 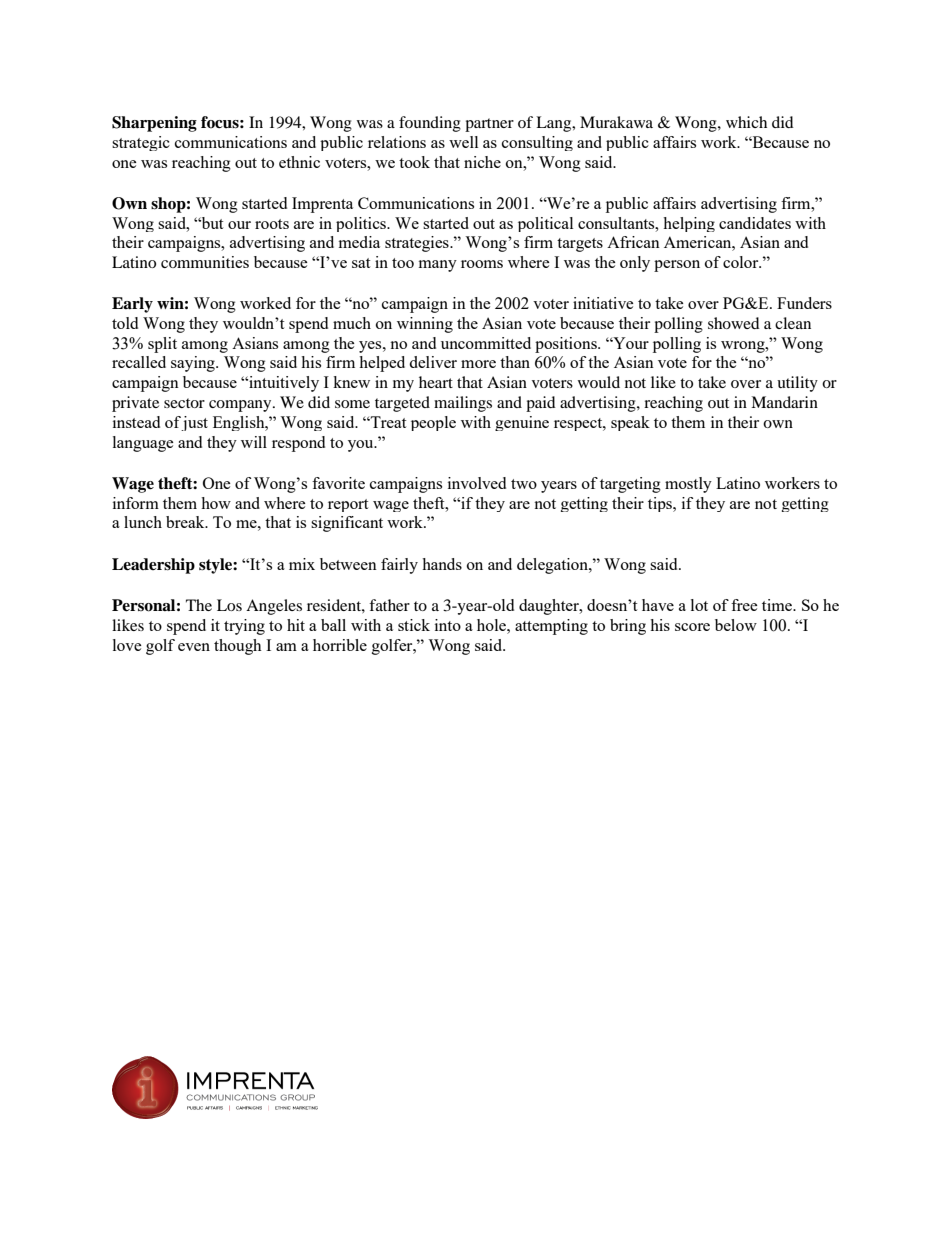 What do you see at coordinates (154, 124) in the page?
I see `Sharpening` at bounding box center [154, 124].
